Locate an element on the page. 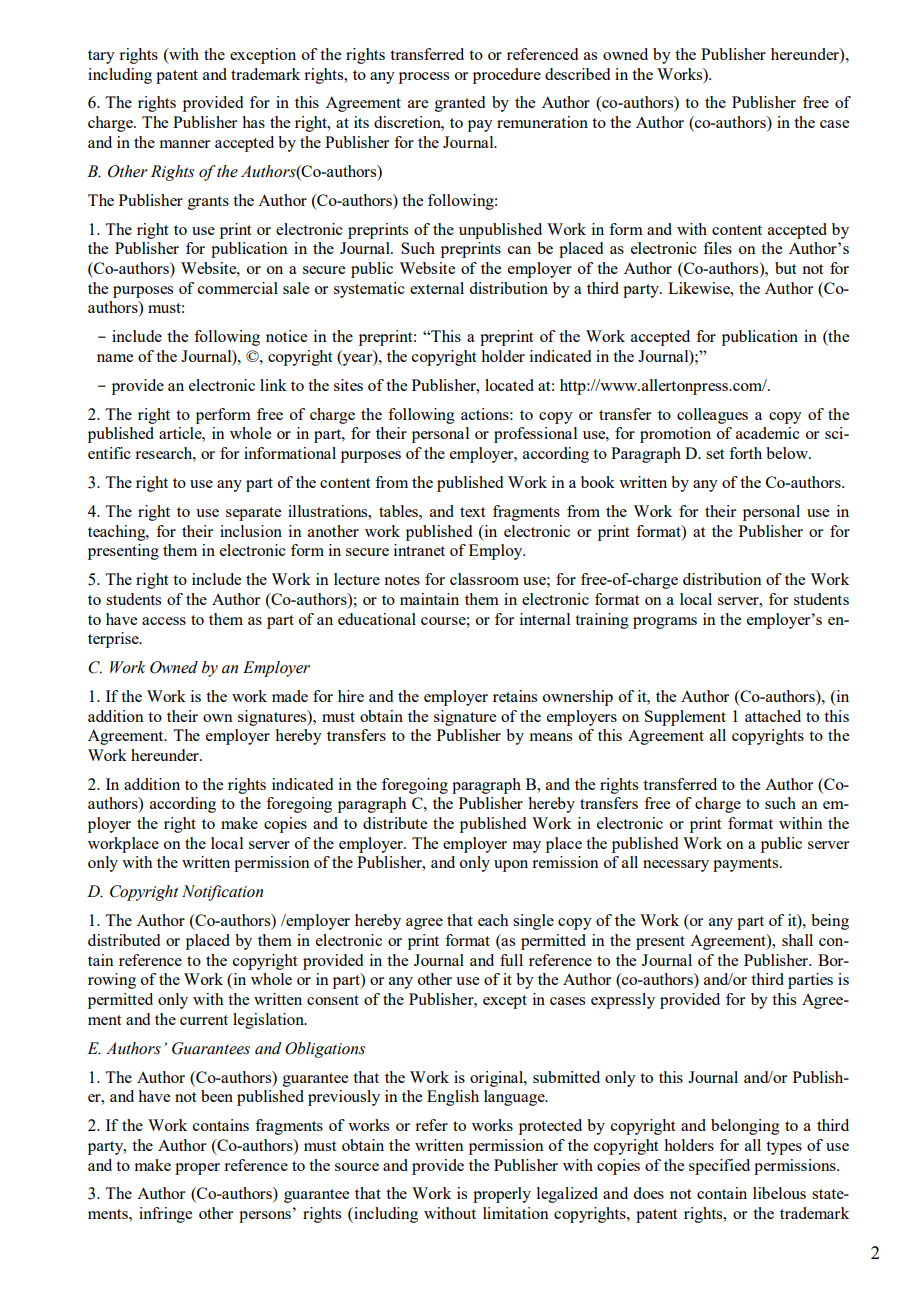  manner is located at coordinates (184, 144).
